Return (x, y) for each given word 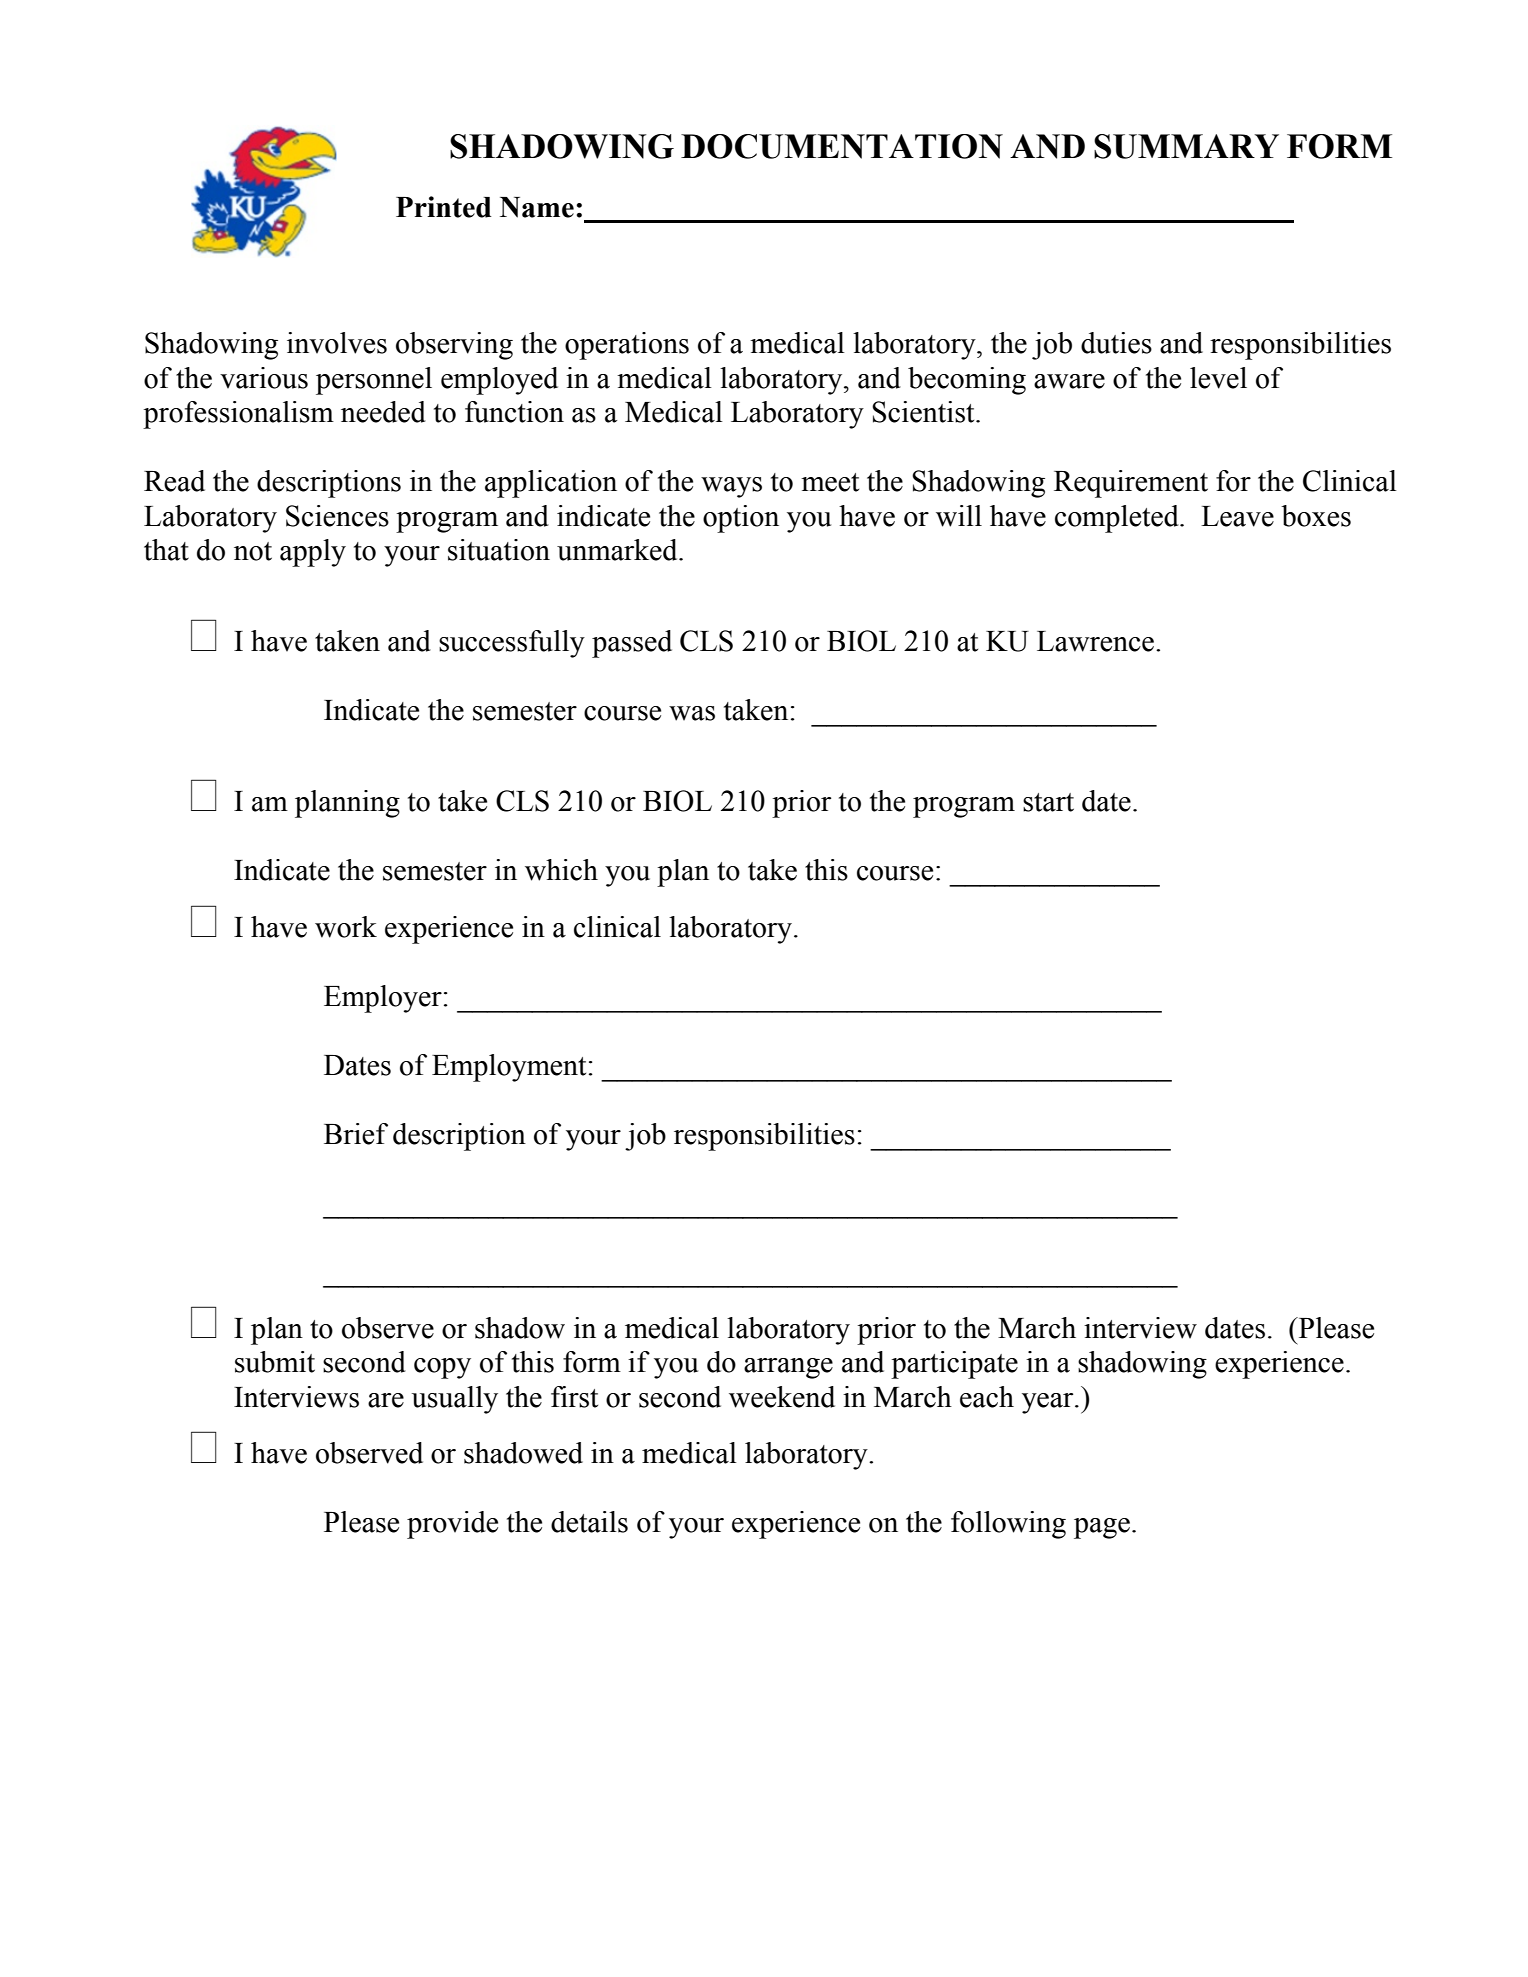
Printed (444, 207)
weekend (782, 1397)
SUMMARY (1186, 146)
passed (632, 644)
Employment (509, 1068)
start (1048, 802)
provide (452, 1525)
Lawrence (1095, 641)
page (1102, 1528)
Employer (383, 999)
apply (313, 553)
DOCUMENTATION (842, 146)
